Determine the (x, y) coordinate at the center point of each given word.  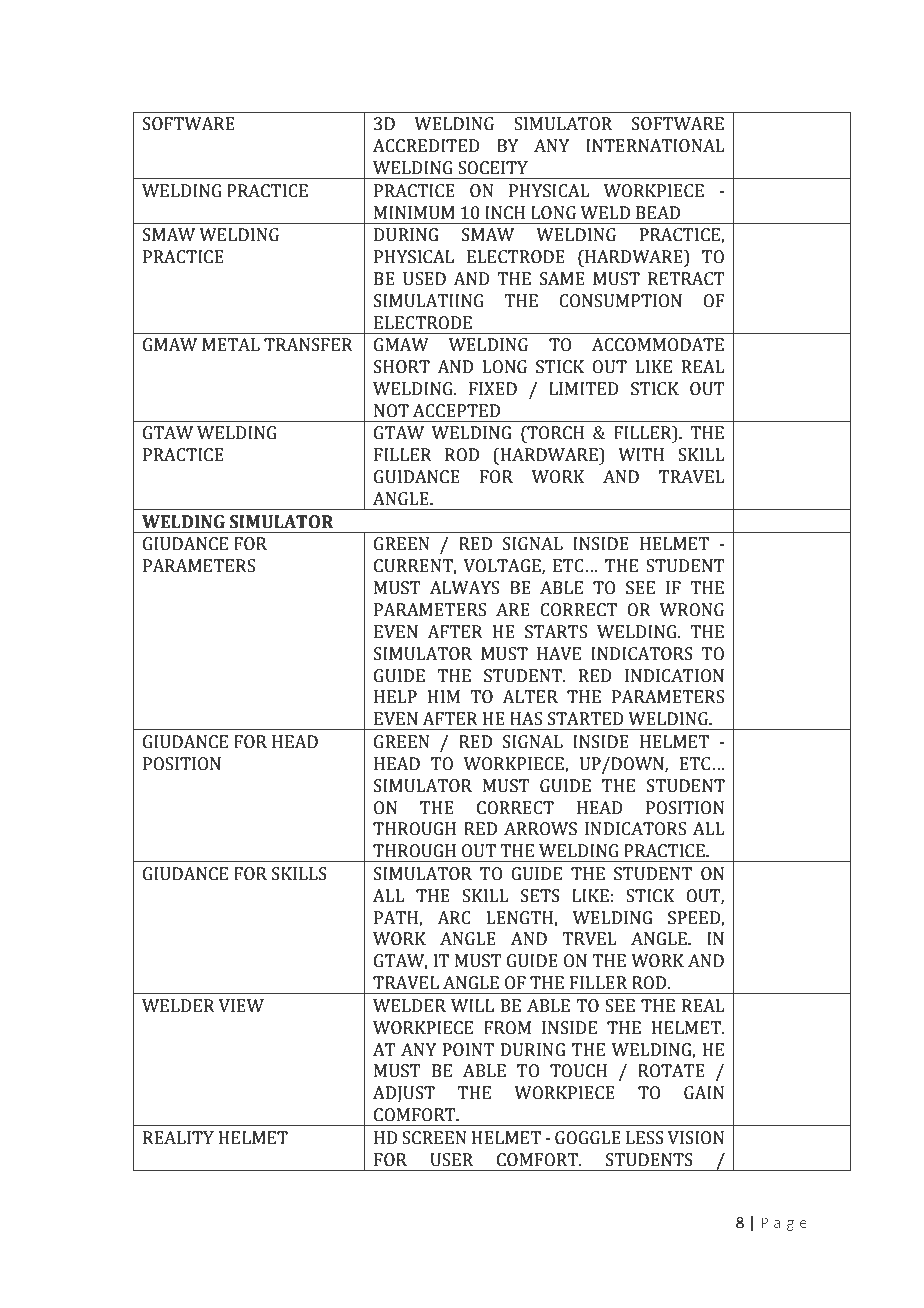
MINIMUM (414, 213)
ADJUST (404, 1094)
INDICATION (674, 676)
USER (451, 1160)
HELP (395, 696)
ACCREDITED (426, 146)
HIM (444, 696)
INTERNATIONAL (655, 146)
